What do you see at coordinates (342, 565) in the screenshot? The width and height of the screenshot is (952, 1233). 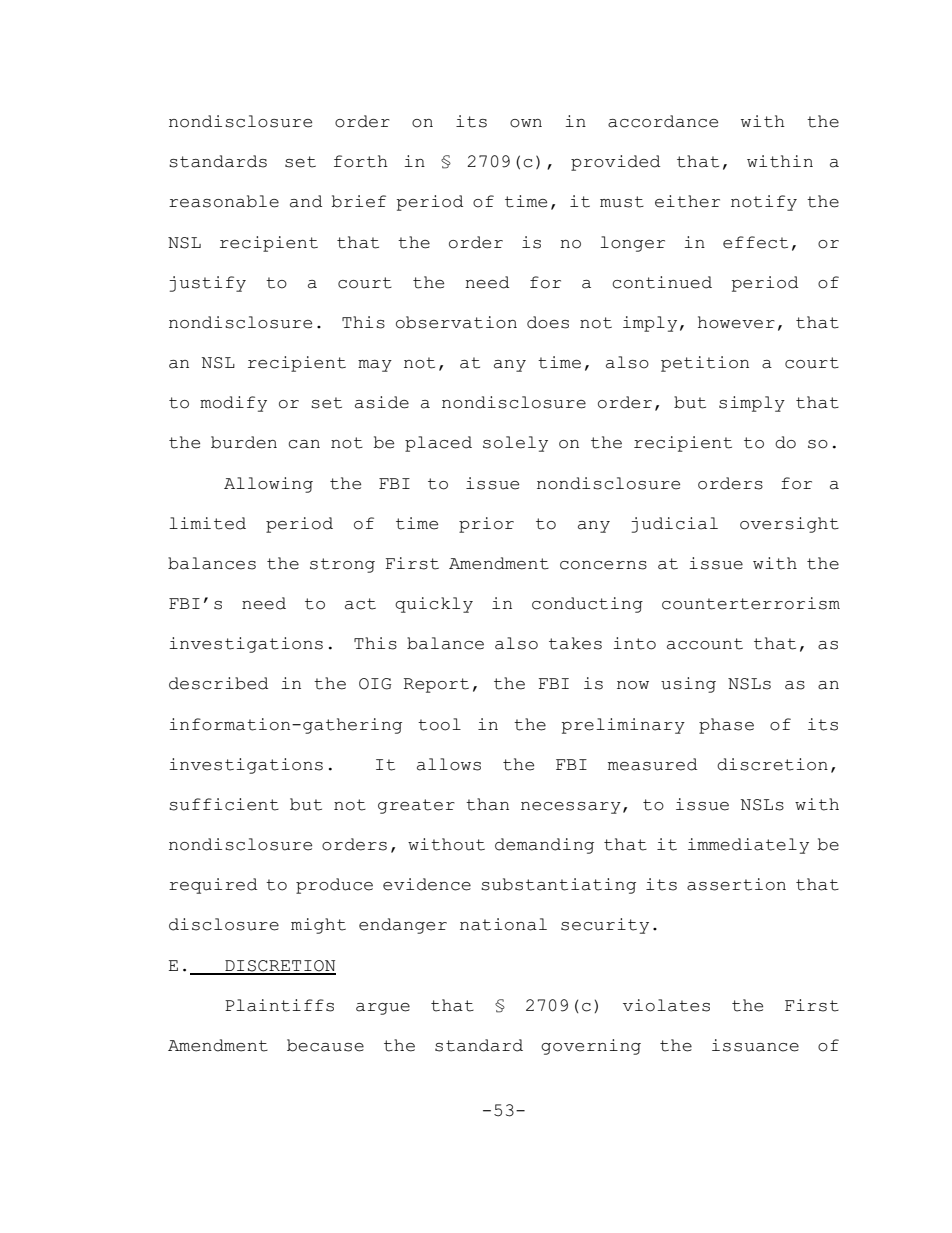 I see `strong` at bounding box center [342, 565].
